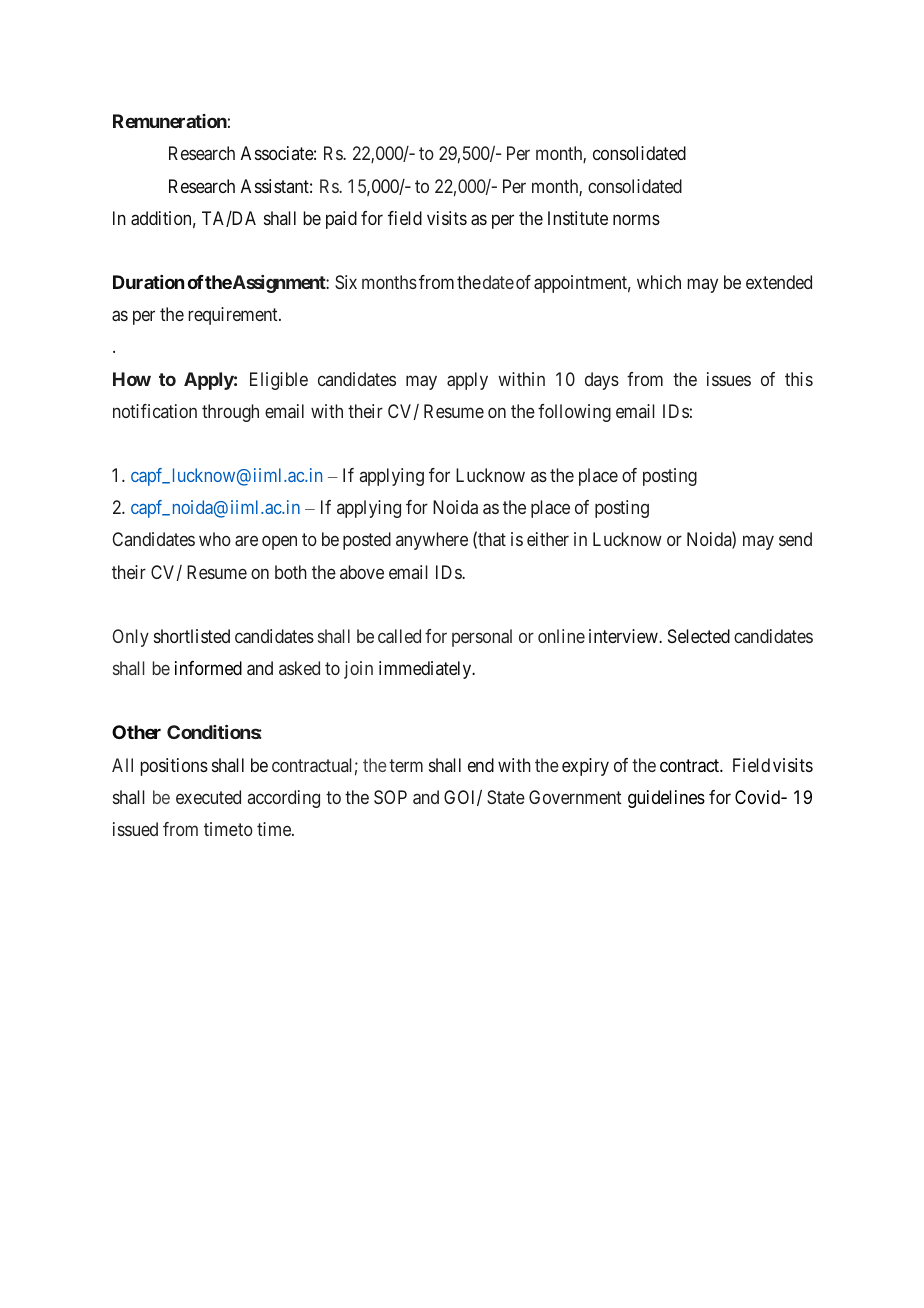  I want to click on days, so click(602, 381).
